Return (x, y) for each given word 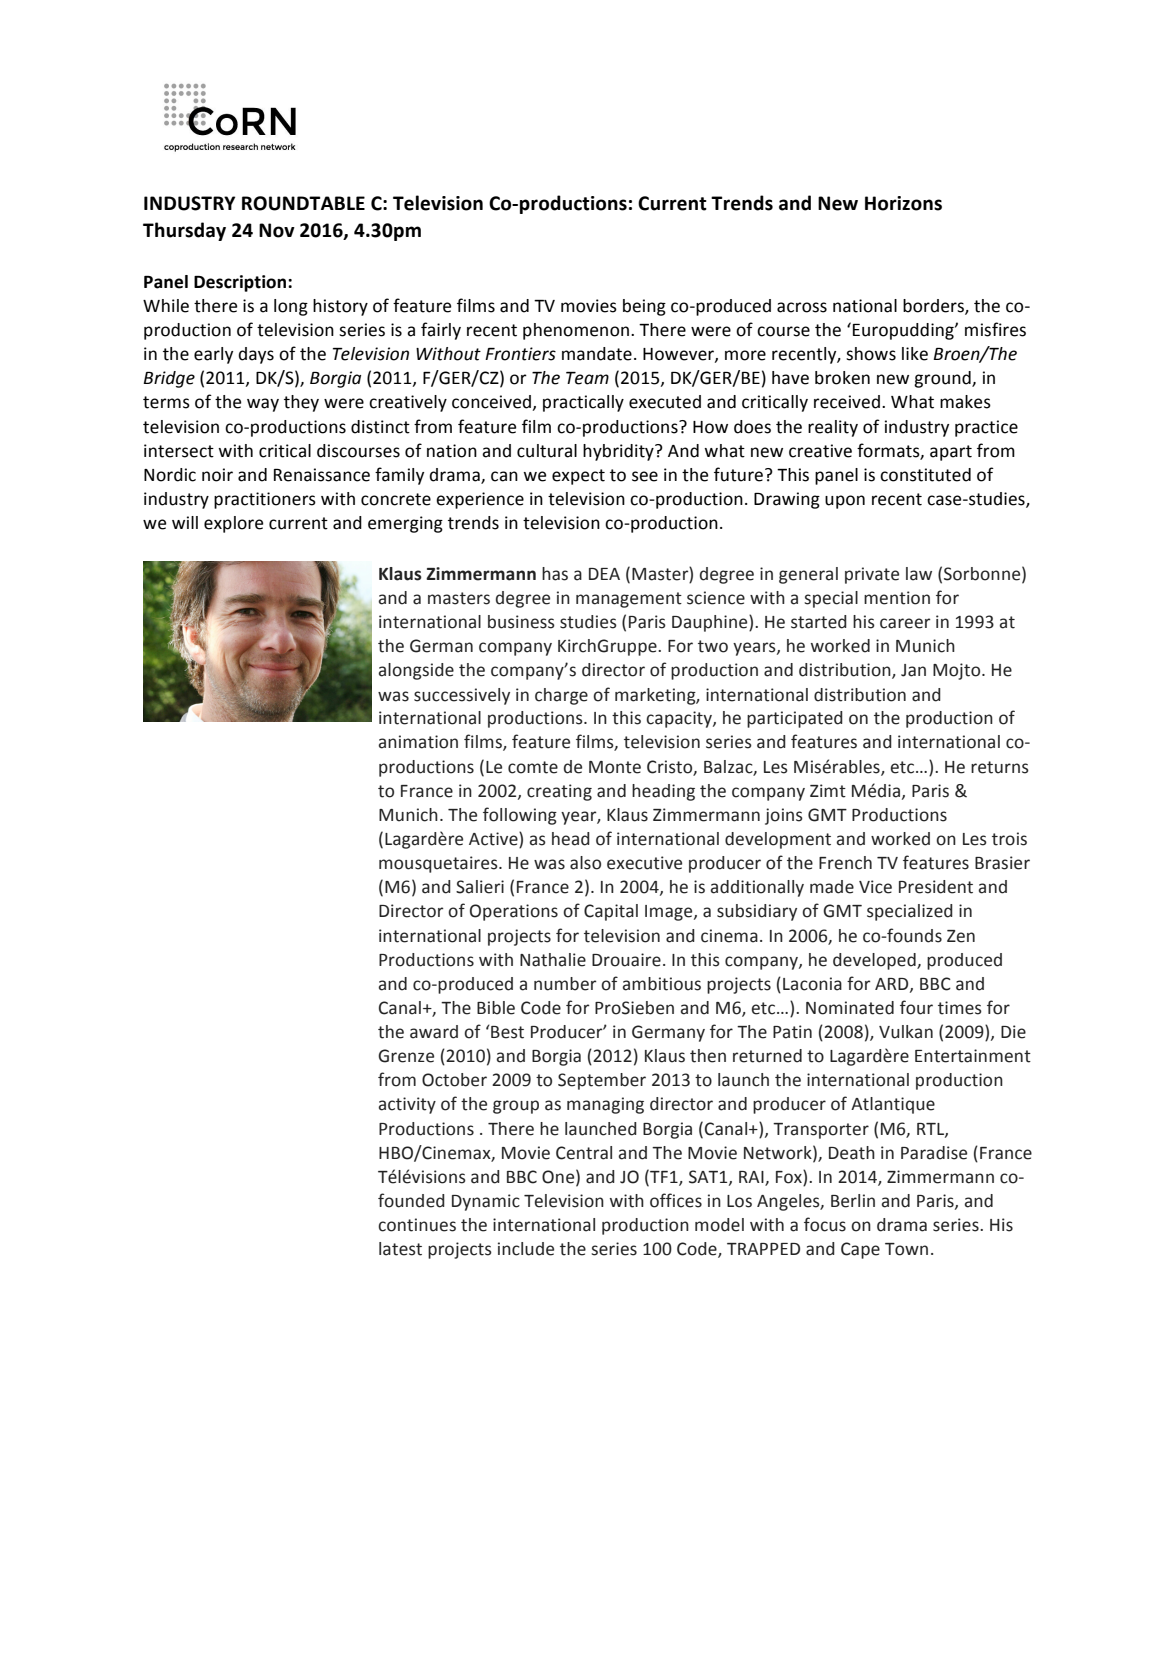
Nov (277, 230)
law (919, 574)
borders (934, 307)
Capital (611, 912)
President (936, 887)
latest (400, 1249)
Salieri (480, 887)
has (555, 574)
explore (233, 524)
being (644, 307)
